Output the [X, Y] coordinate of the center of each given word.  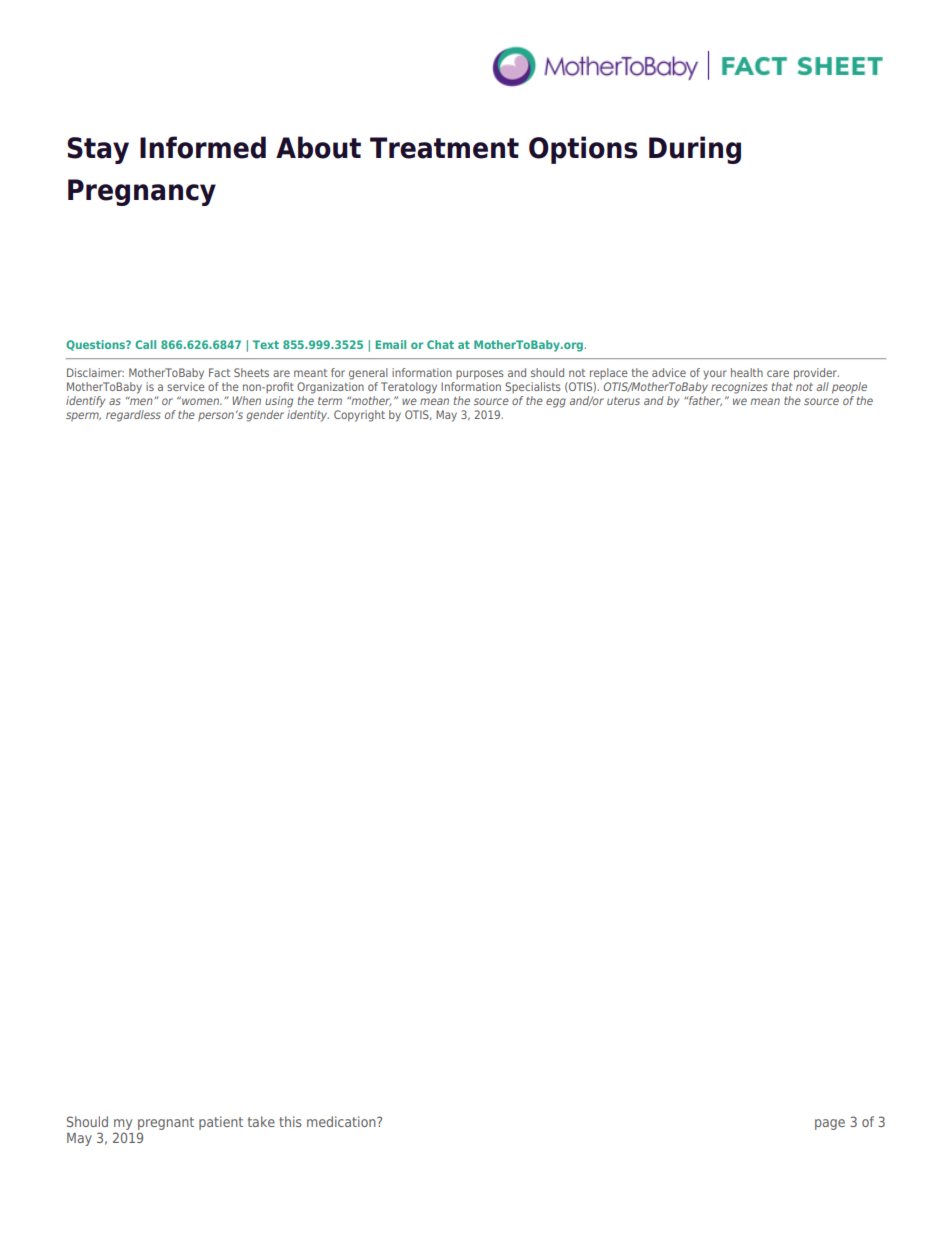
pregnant [166, 1123]
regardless [133, 416]
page [830, 1124]
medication [342, 1121]
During [695, 150]
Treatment [444, 148]
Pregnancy [142, 192]
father [704, 399]
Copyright [359, 416]
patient [221, 1123]
